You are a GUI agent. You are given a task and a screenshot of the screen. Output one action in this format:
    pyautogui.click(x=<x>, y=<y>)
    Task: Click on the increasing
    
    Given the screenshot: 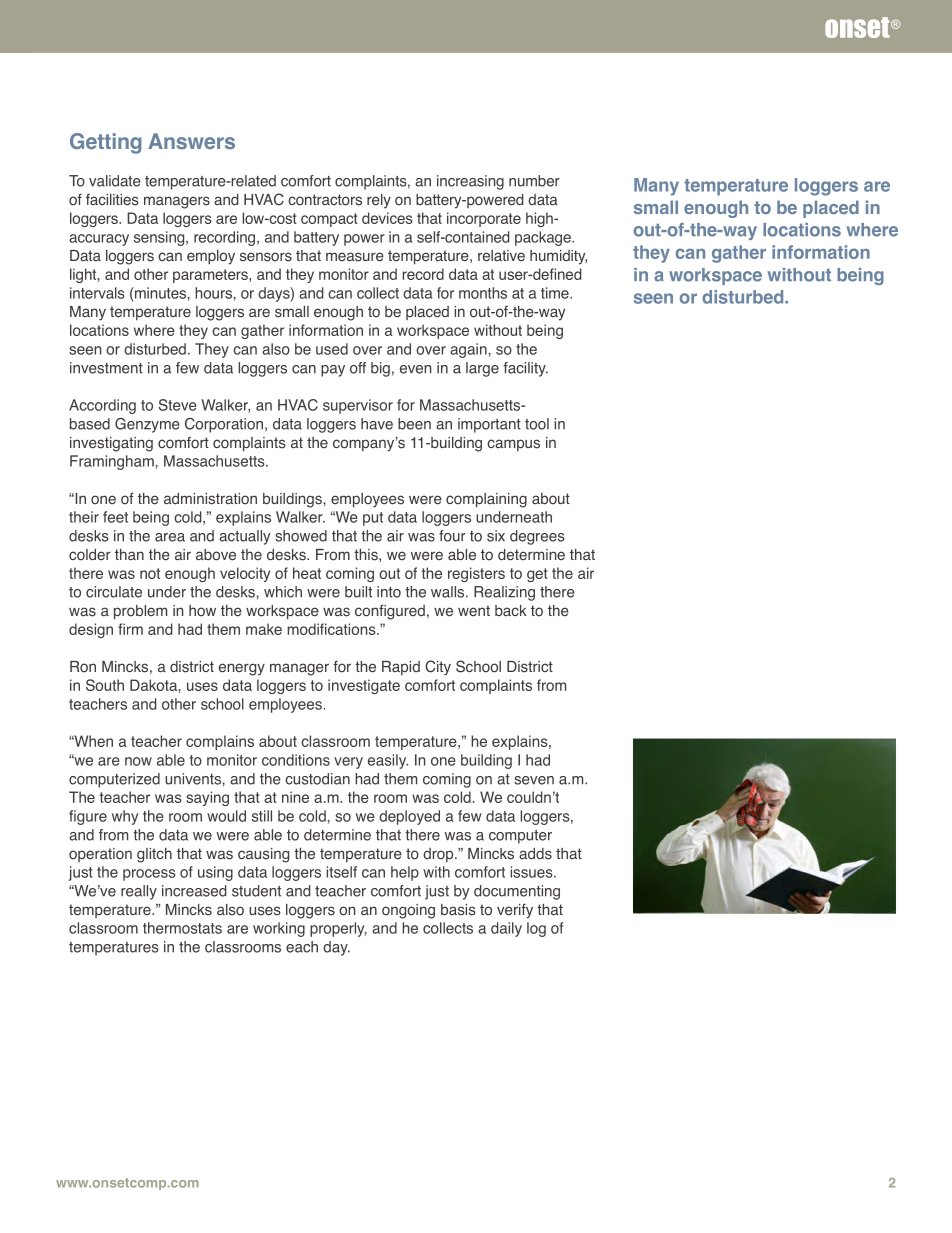 What is the action you would take?
    pyautogui.click(x=470, y=182)
